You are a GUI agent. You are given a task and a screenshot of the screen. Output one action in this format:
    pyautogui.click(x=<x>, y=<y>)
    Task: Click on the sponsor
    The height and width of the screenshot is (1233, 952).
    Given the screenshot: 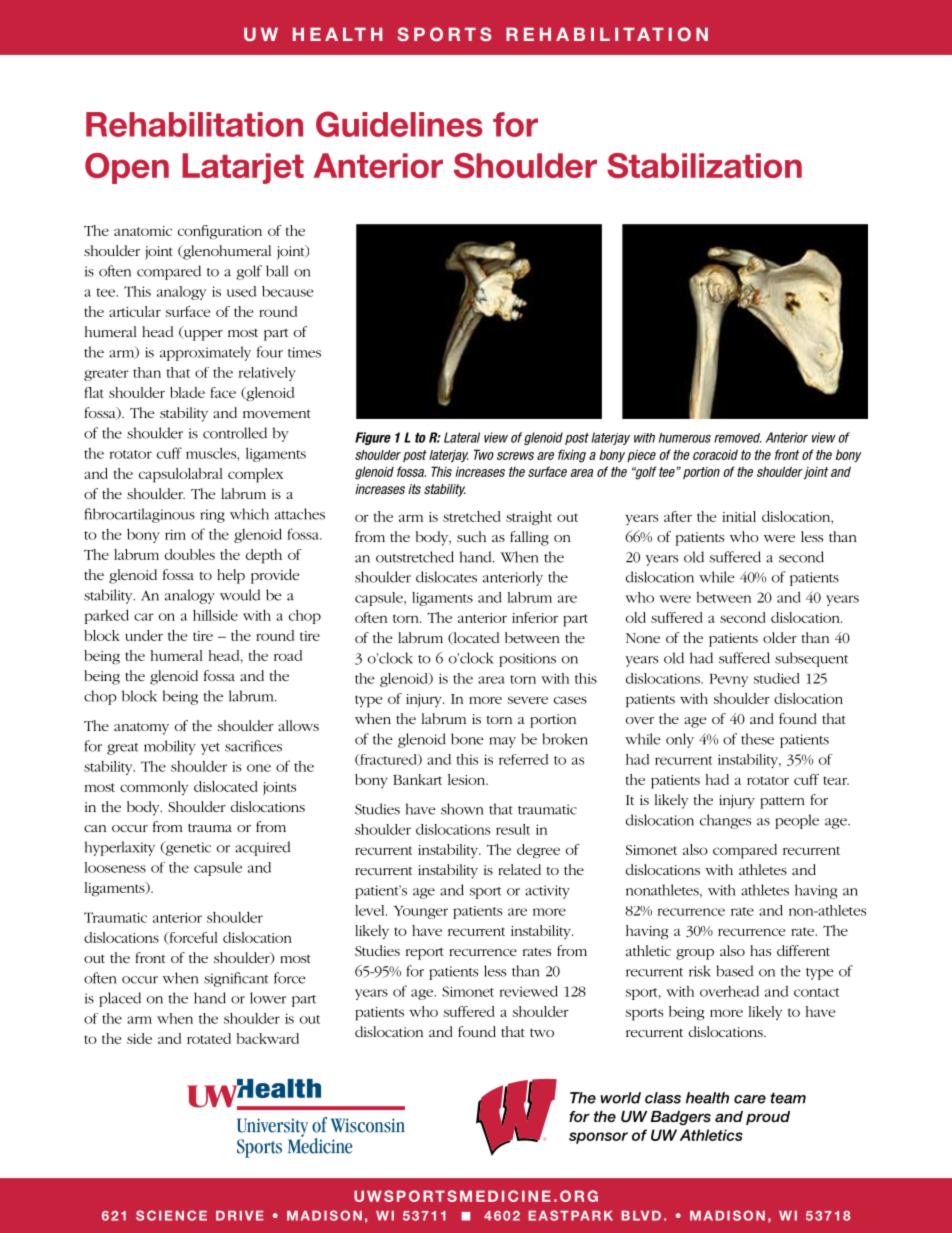 What is the action you would take?
    pyautogui.click(x=598, y=1138)
